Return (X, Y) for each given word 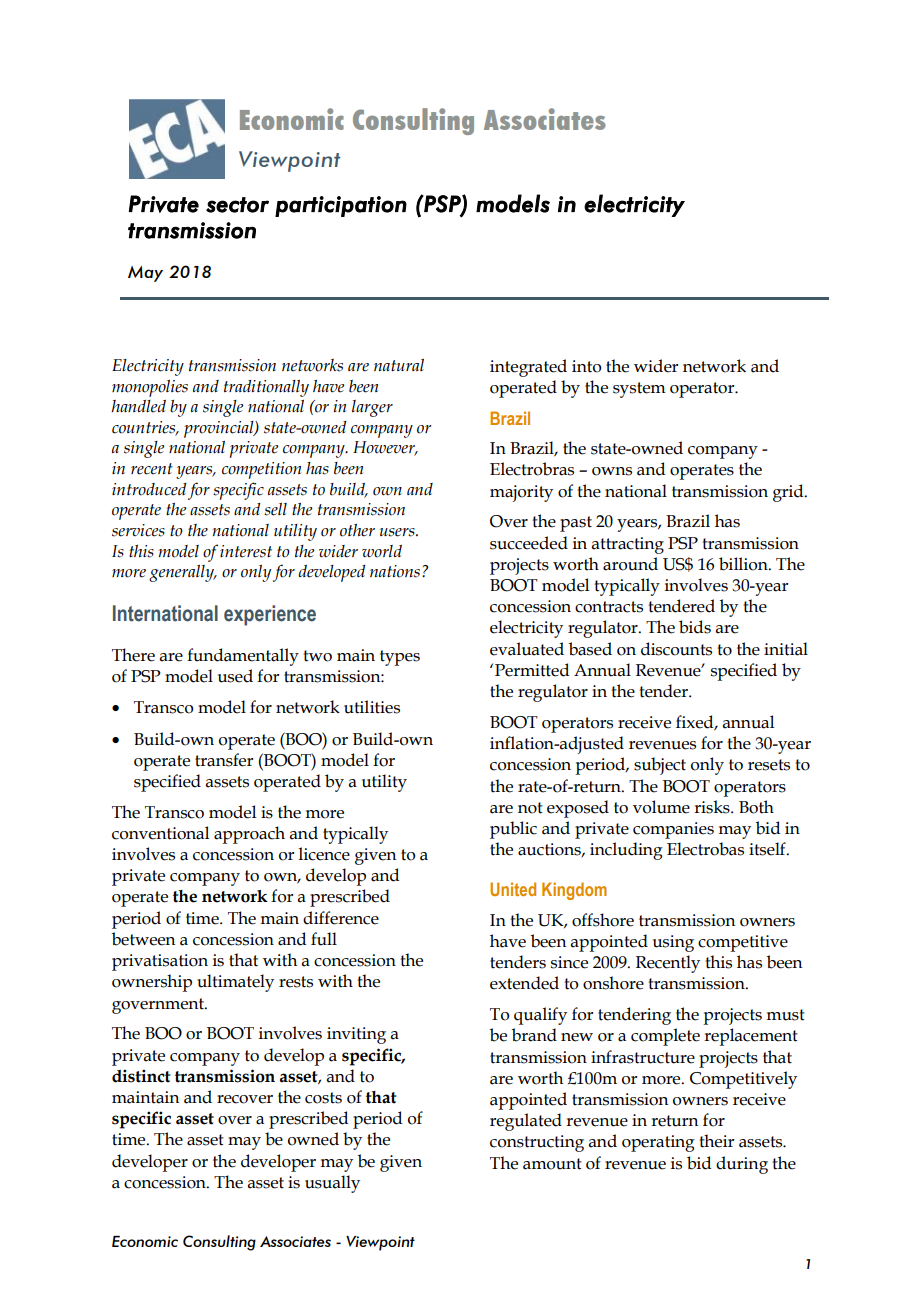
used (235, 676)
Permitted (532, 670)
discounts (676, 649)
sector (237, 205)
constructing (537, 1143)
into (586, 366)
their (716, 1141)
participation (341, 206)
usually (332, 1184)
